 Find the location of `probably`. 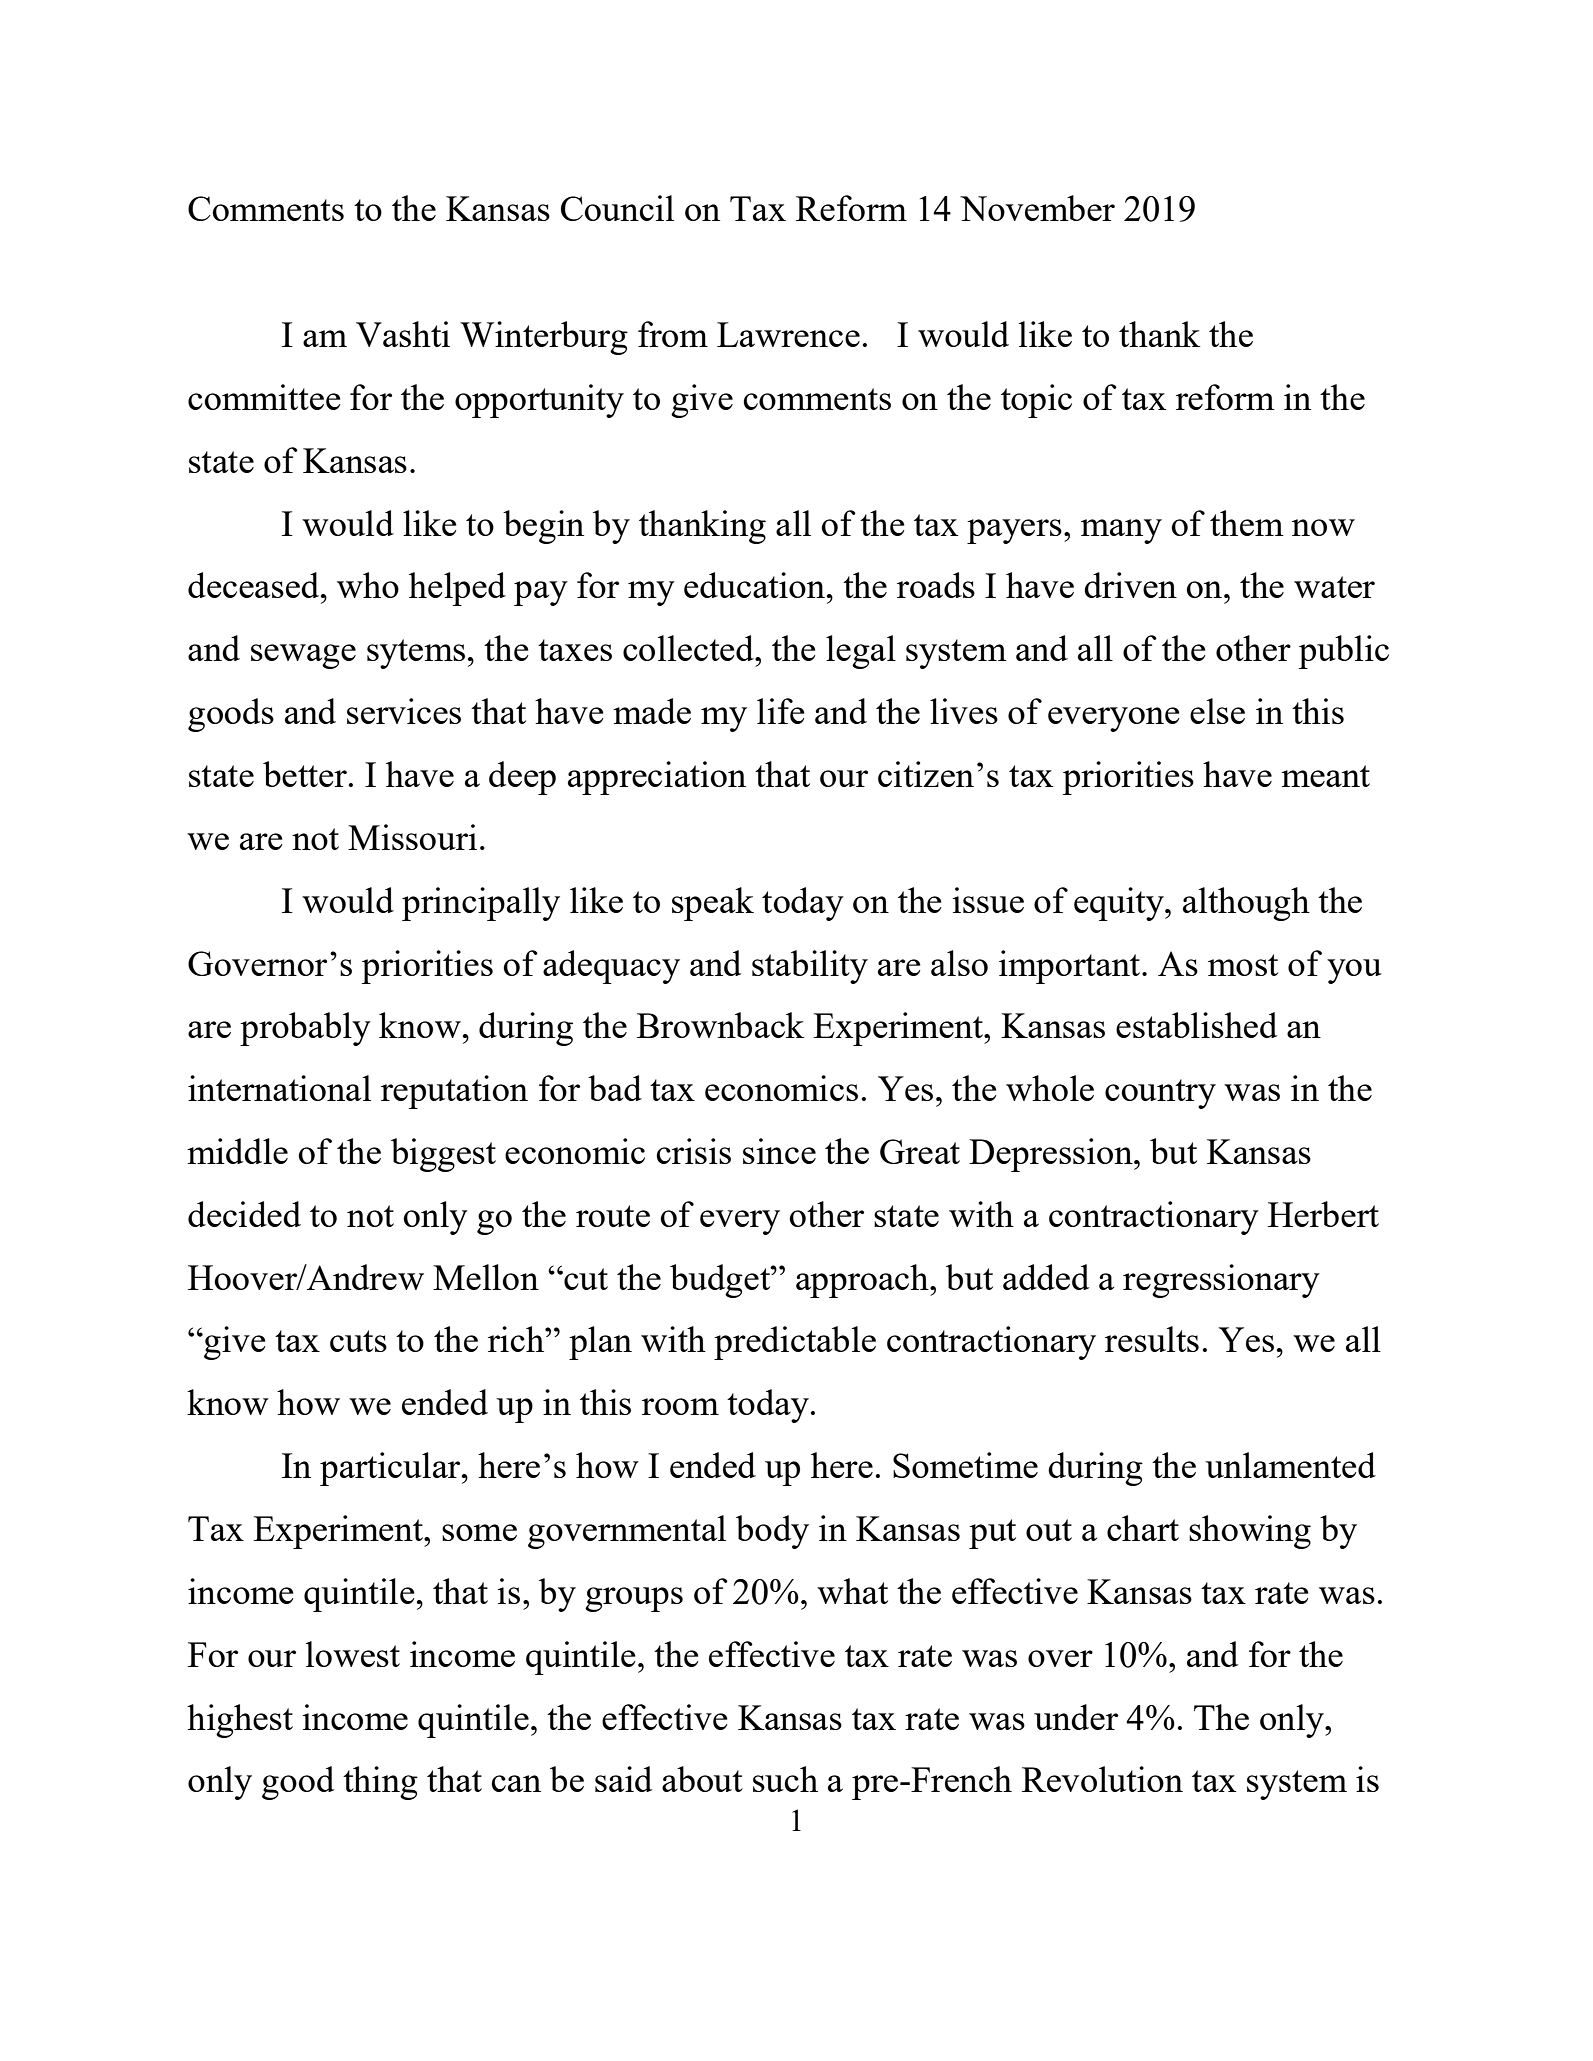

probably is located at coordinates (305, 1029).
